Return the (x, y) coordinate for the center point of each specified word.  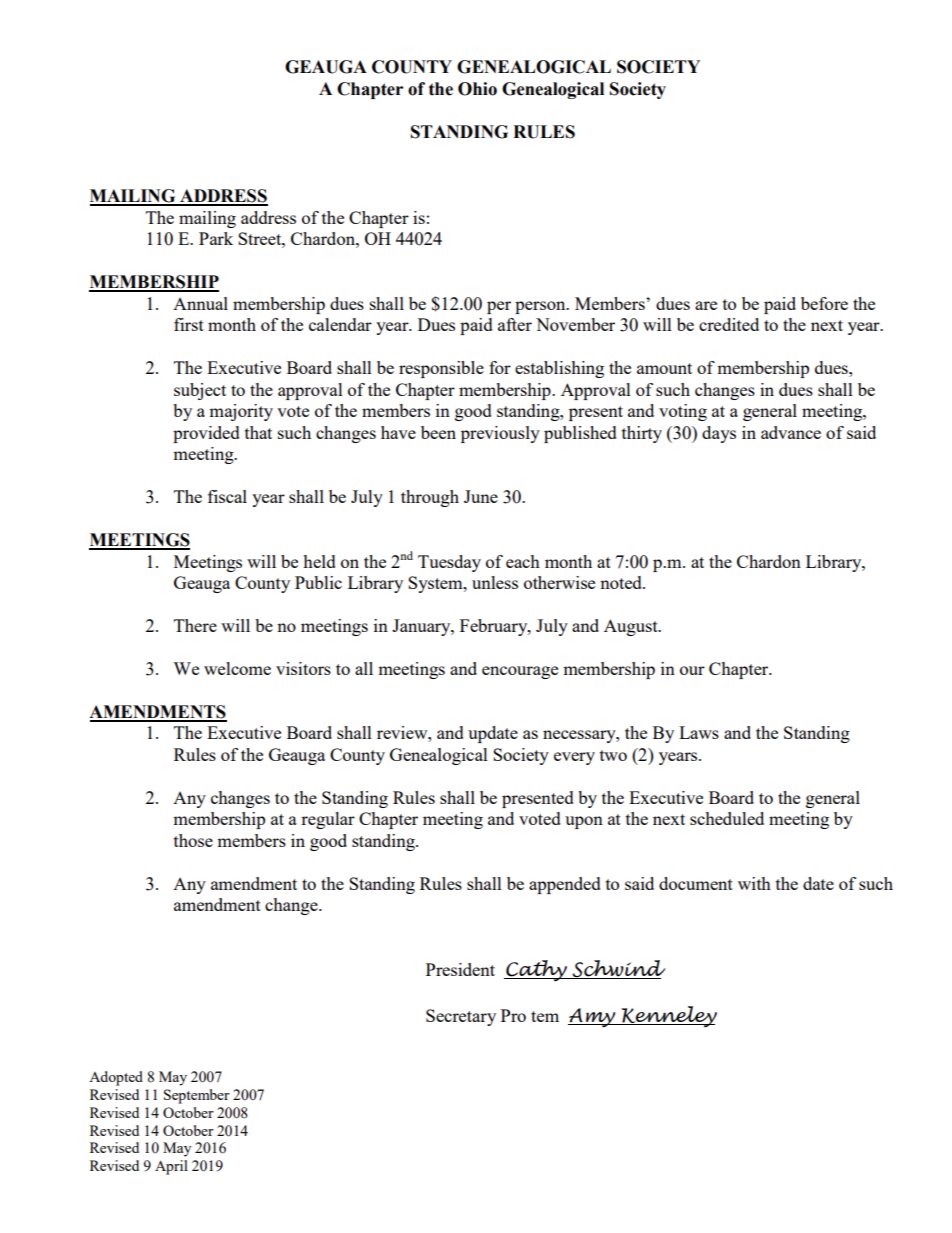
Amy (593, 1018)
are (706, 305)
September (197, 1096)
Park (216, 238)
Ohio (477, 89)
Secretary (461, 1017)
